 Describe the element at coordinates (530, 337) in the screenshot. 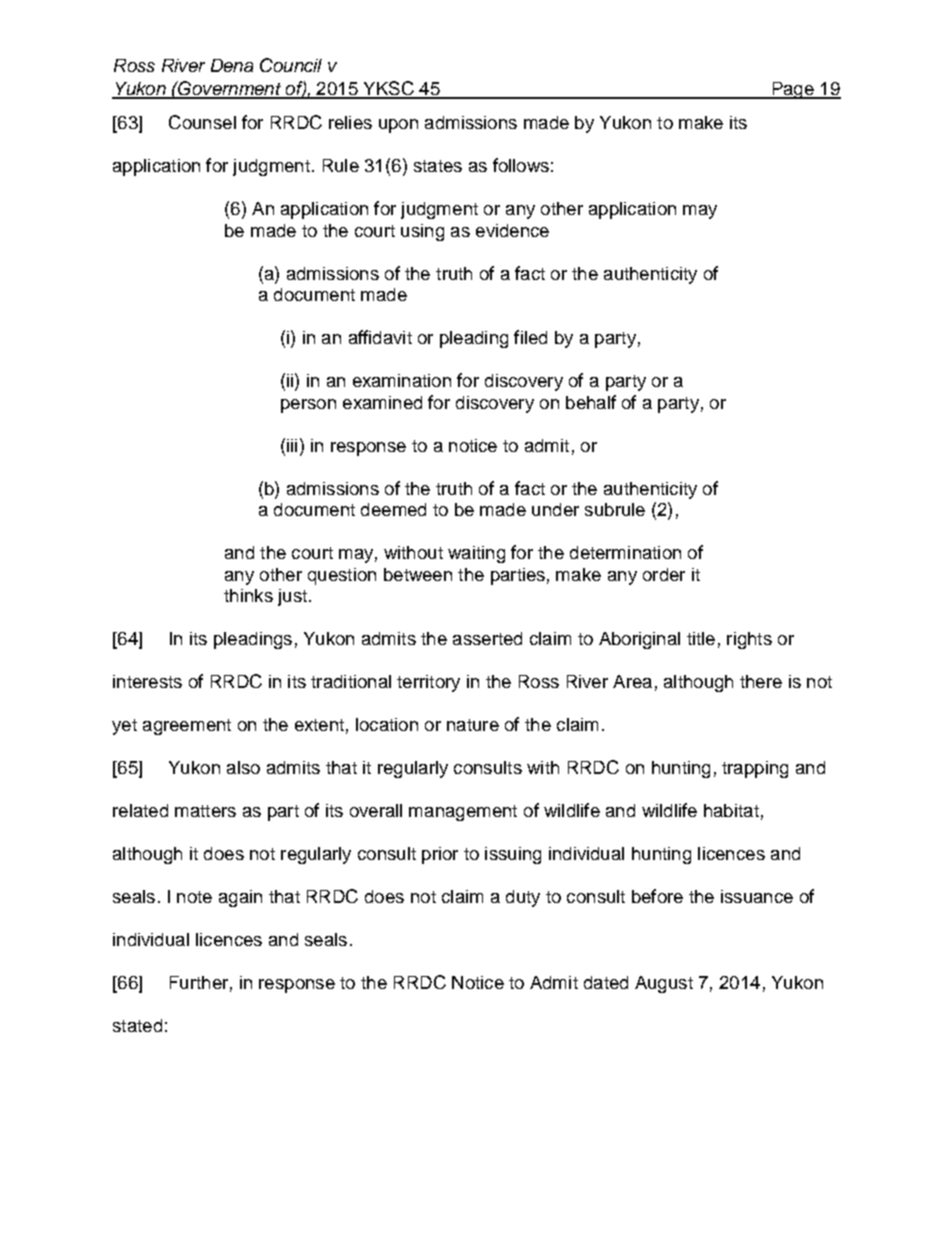

I see `filed` at that location.
